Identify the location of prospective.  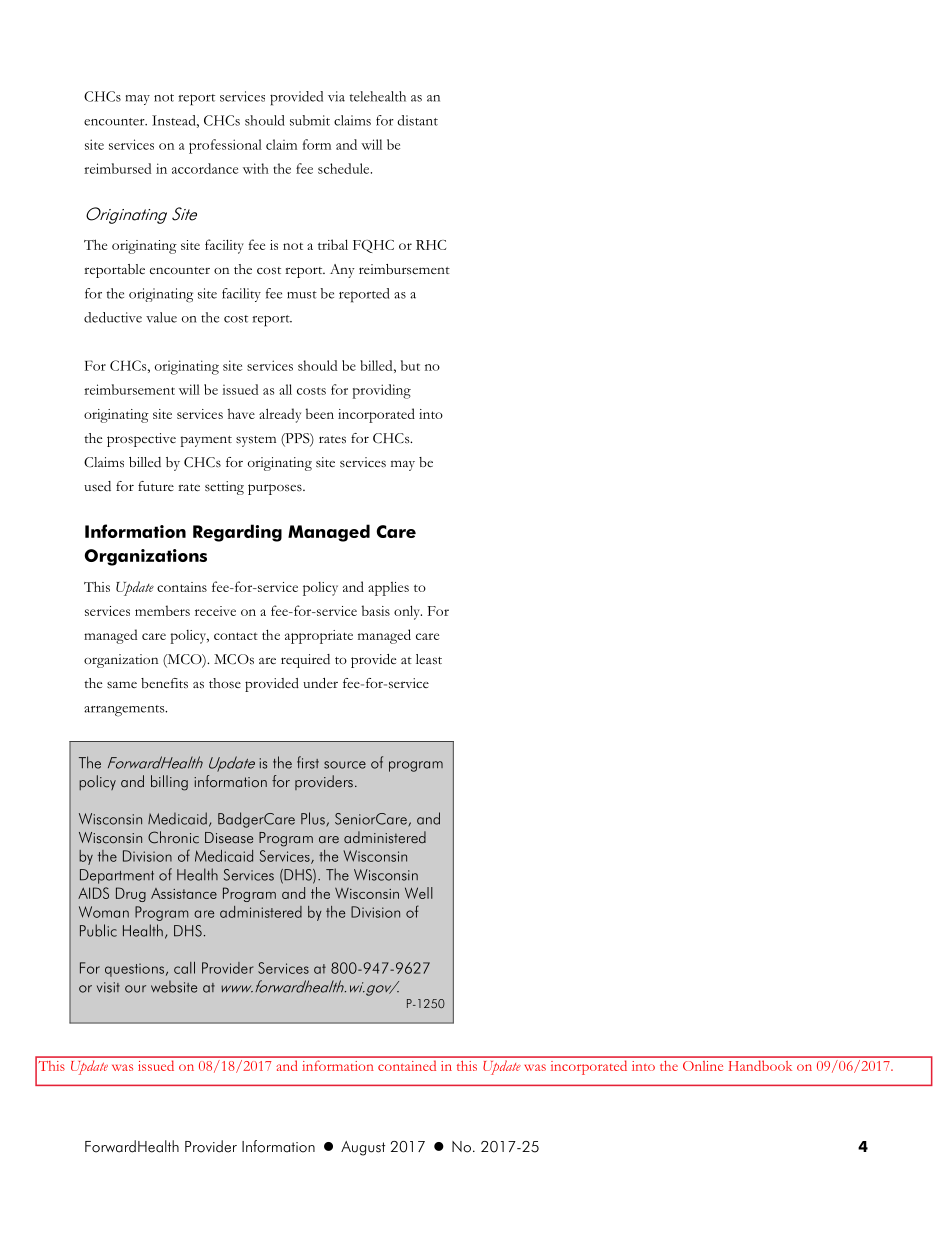
(141, 440).
